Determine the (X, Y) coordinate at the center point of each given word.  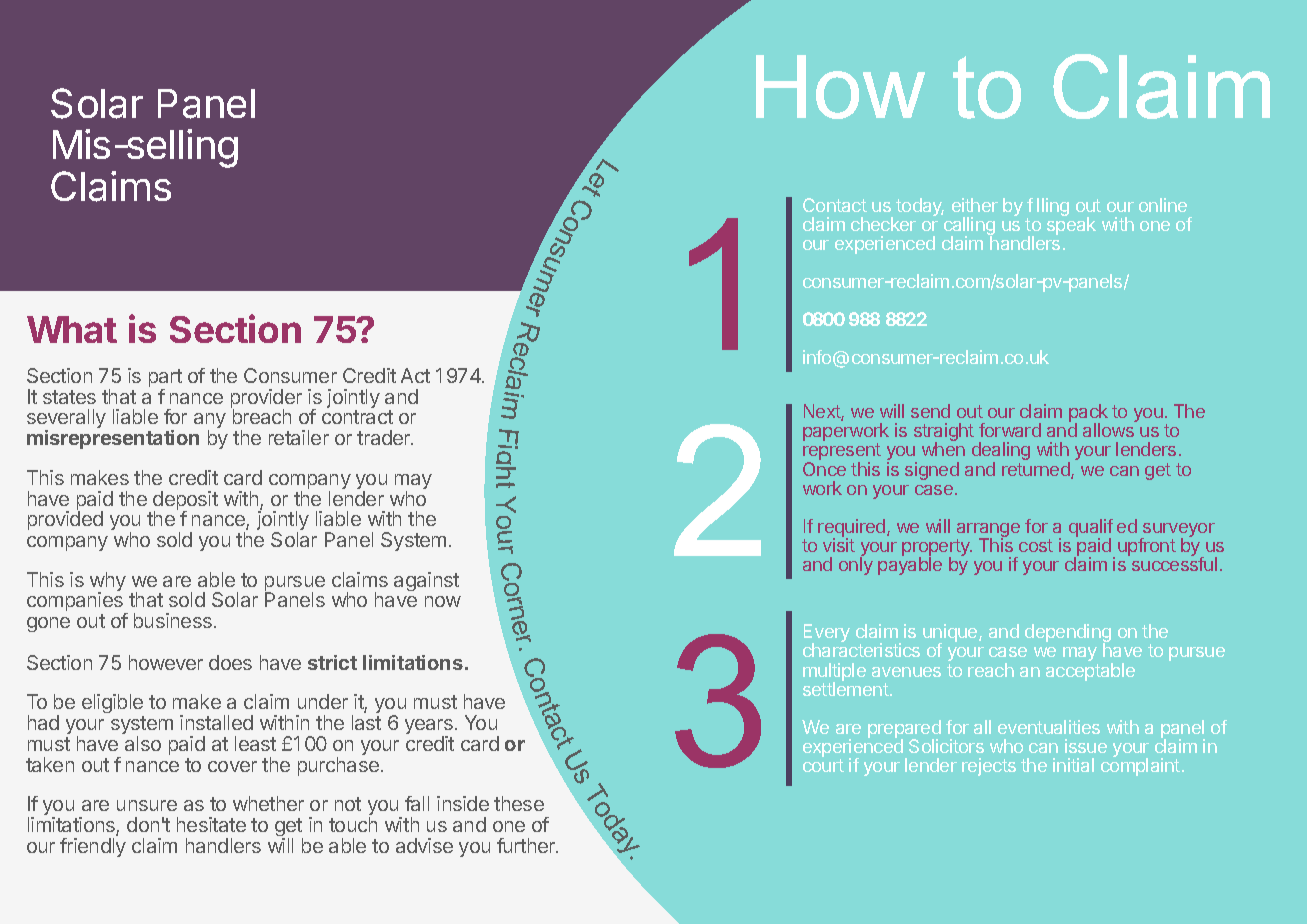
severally (66, 420)
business (173, 620)
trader (385, 437)
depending (1068, 634)
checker (883, 224)
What (72, 329)
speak (1071, 225)
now (443, 601)
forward (1010, 430)
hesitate (211, 824)
